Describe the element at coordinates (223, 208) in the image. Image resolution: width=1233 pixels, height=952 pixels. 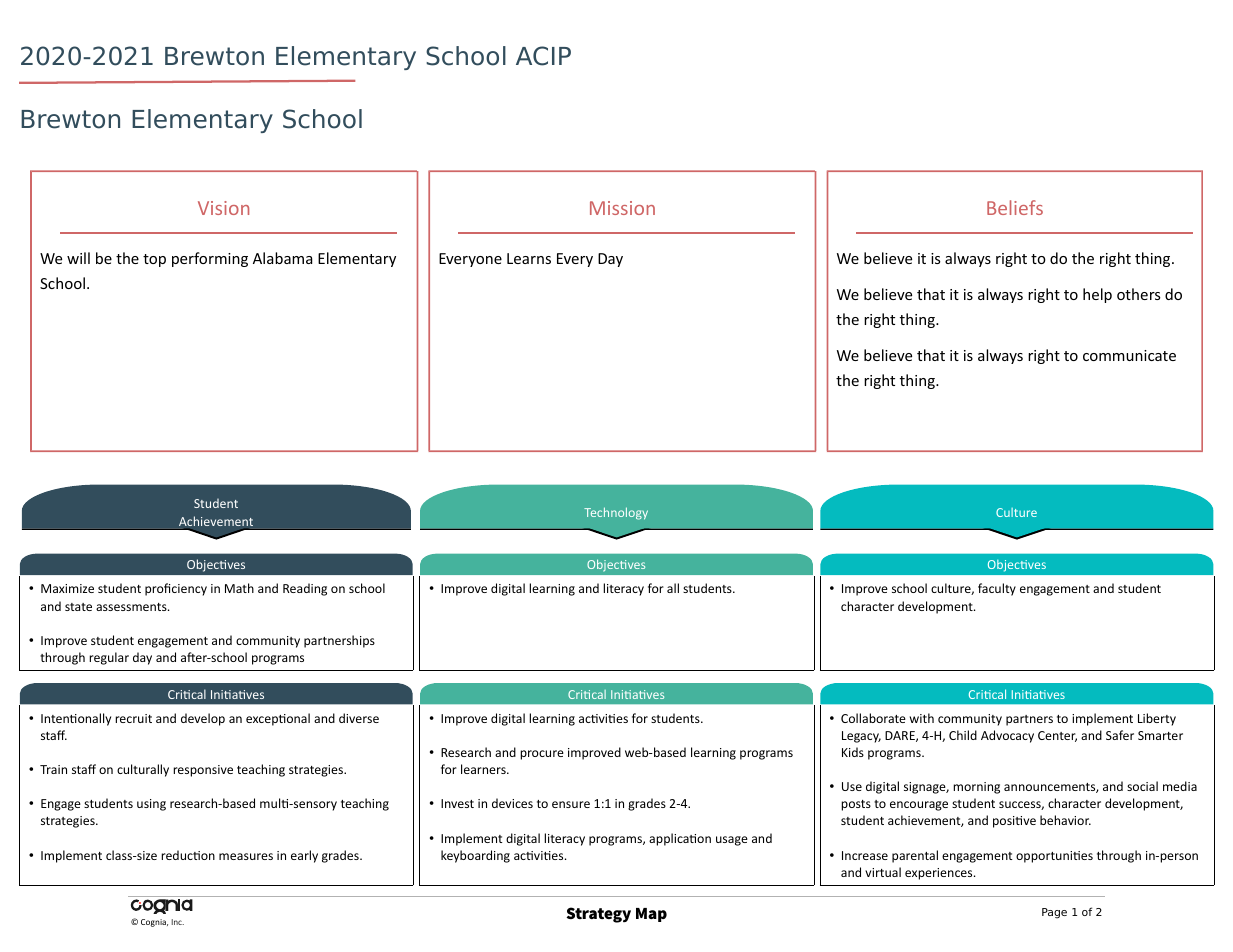
I see `Vision` at that location.
